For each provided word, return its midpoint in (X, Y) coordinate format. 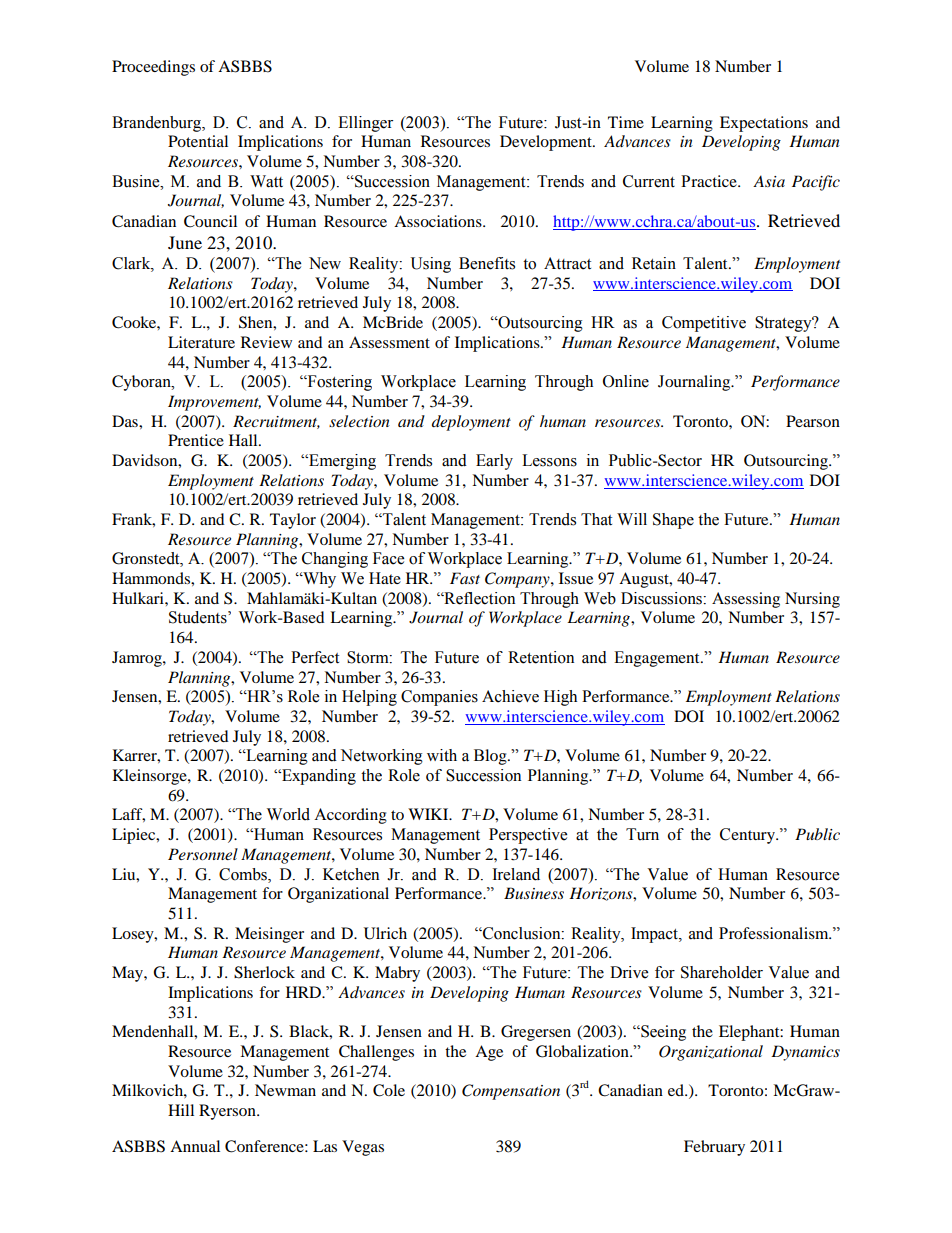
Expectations (764, 124)
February (714, 1148)
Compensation (511, 1092)
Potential (198, 141)
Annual (195, 1146)
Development (547, 143)
